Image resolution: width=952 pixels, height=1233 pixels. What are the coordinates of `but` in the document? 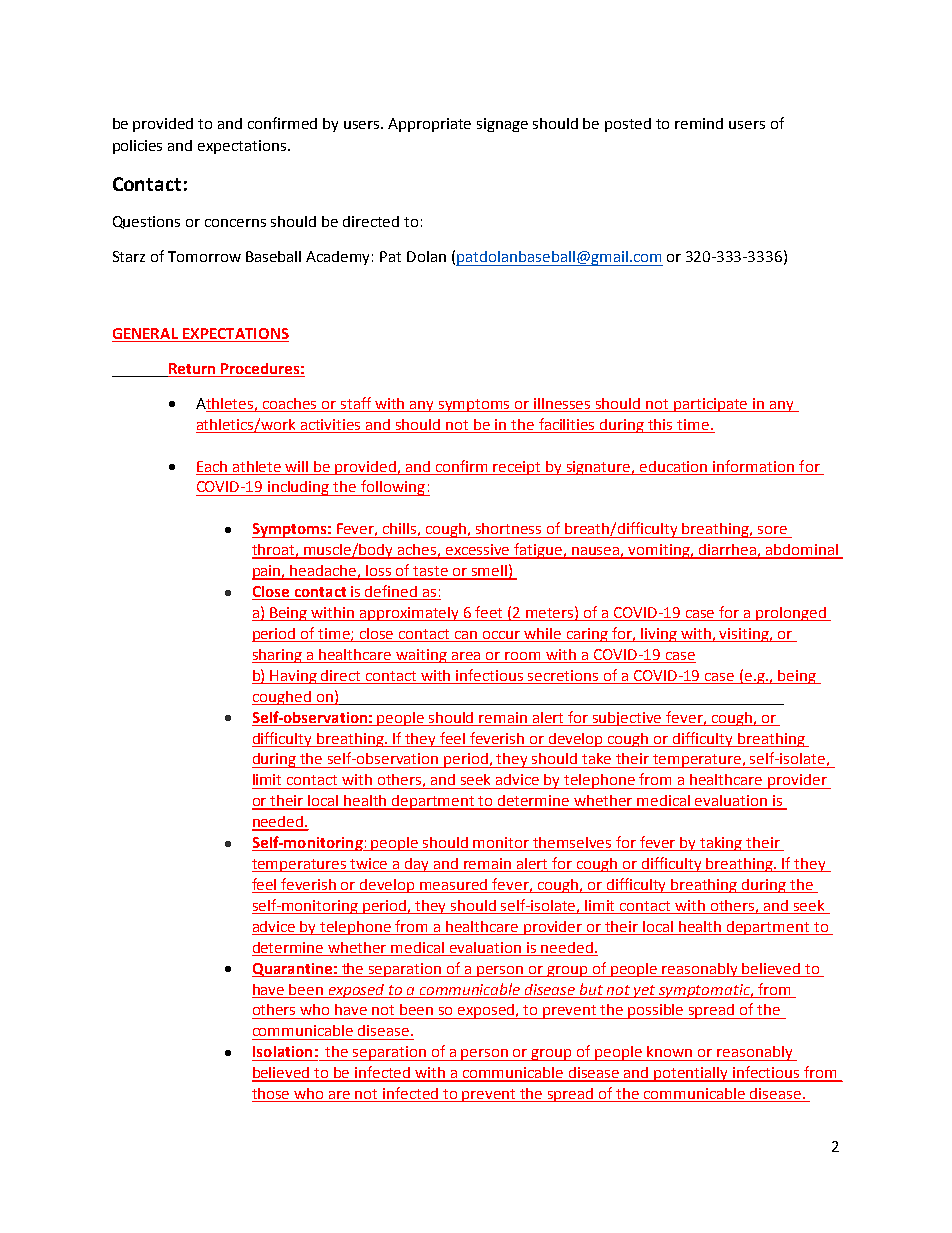 It's located at (591, 989).
